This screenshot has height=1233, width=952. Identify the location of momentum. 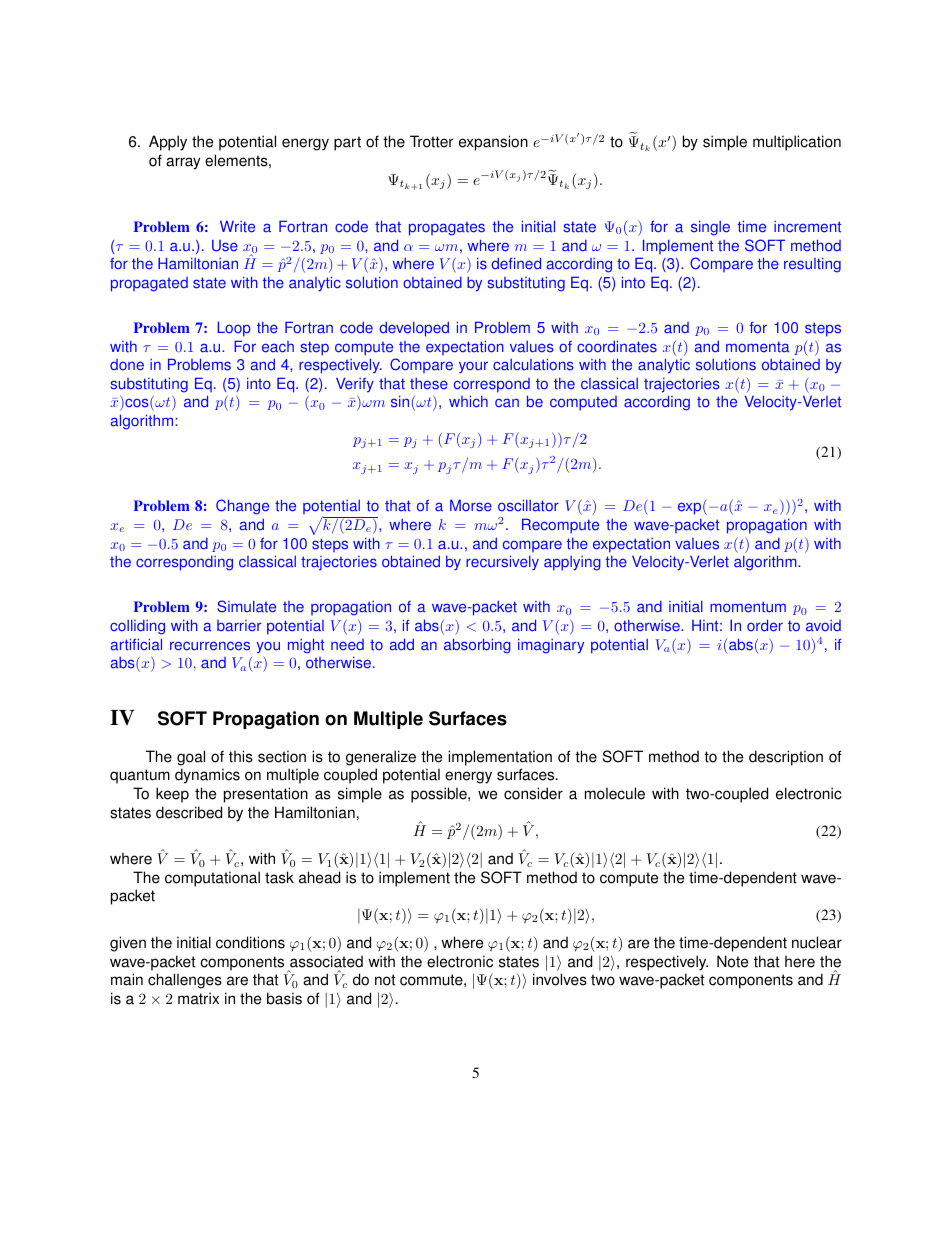
(748, 607).
